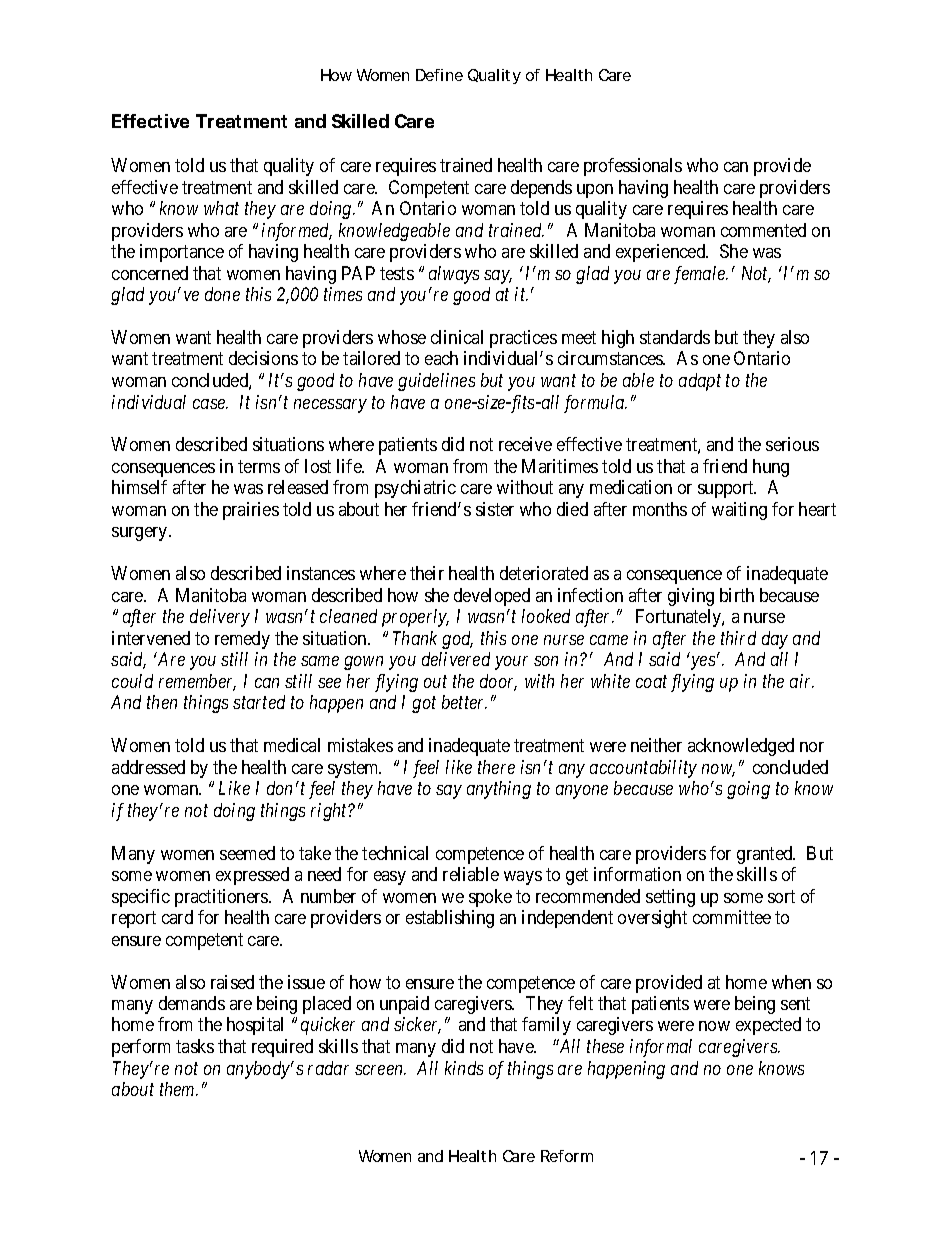 This screenshot has width=952, height=1233. What do you see at coordinates (148, 767) in the screenshot?
I see `addressed` at bounding box center [148, 767].
